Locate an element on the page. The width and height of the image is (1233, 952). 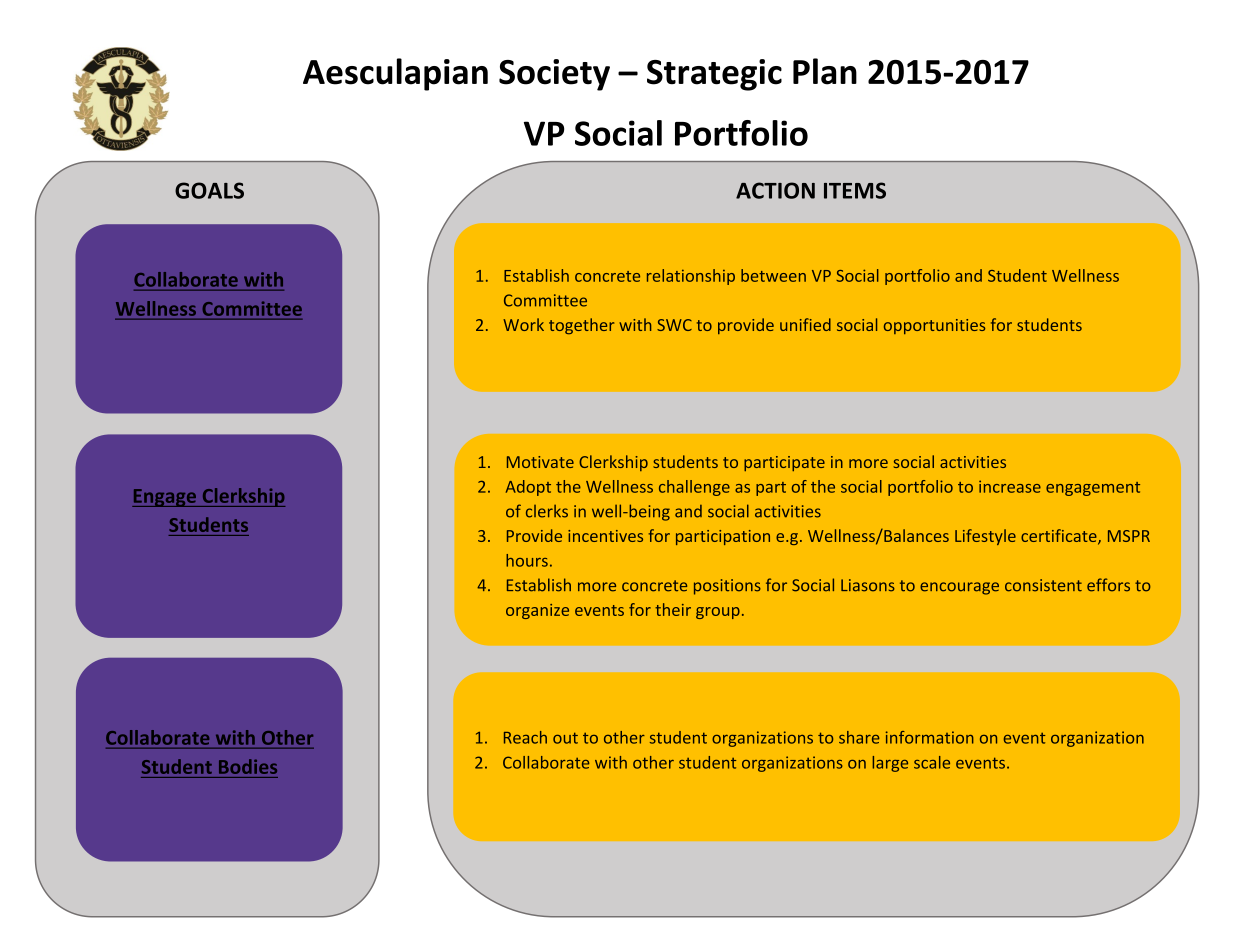
out is located at coordinates (565, 738).
